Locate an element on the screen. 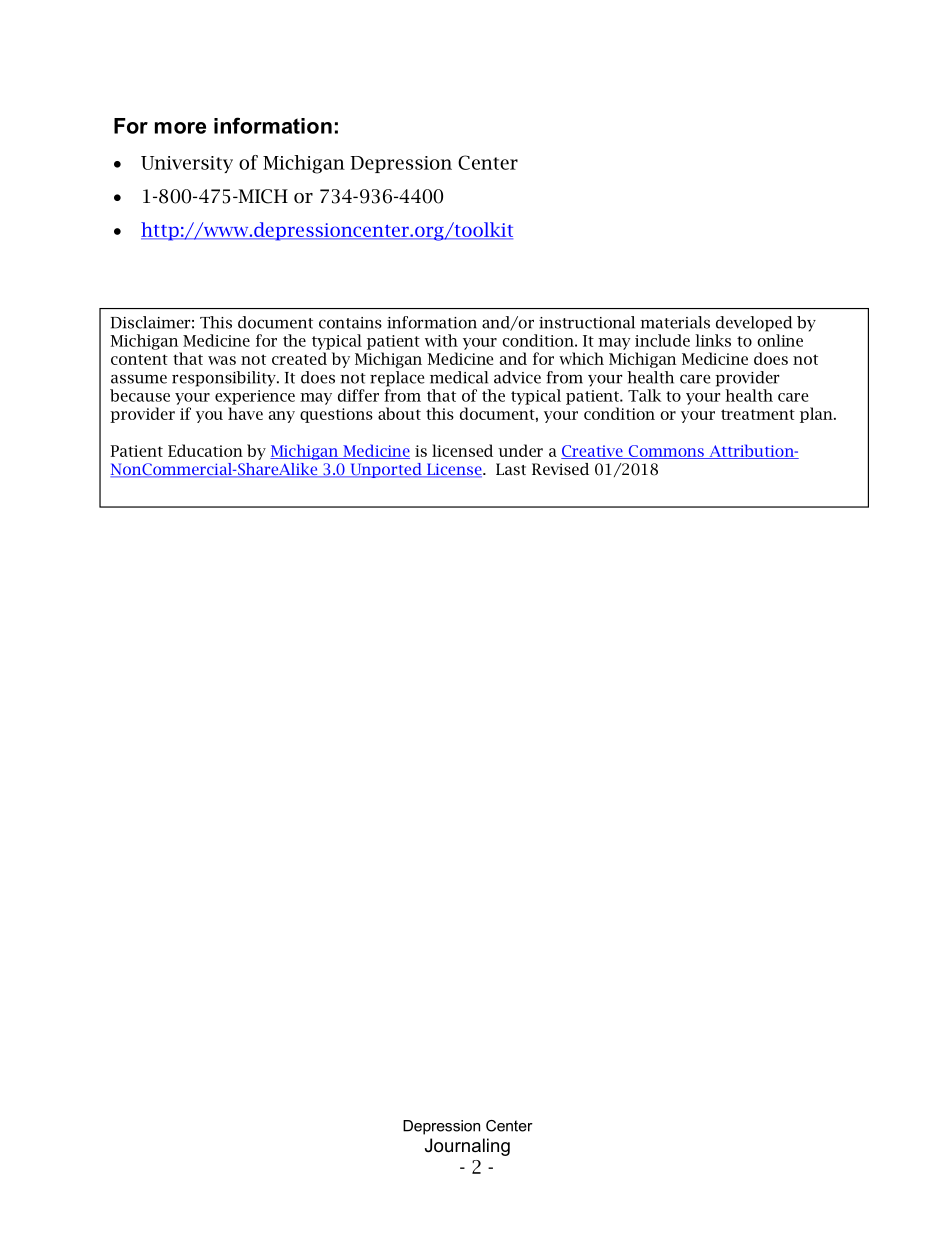 The height and width of the screenshot is (1233, 952). Commons is located at coordinates (666, 452).
